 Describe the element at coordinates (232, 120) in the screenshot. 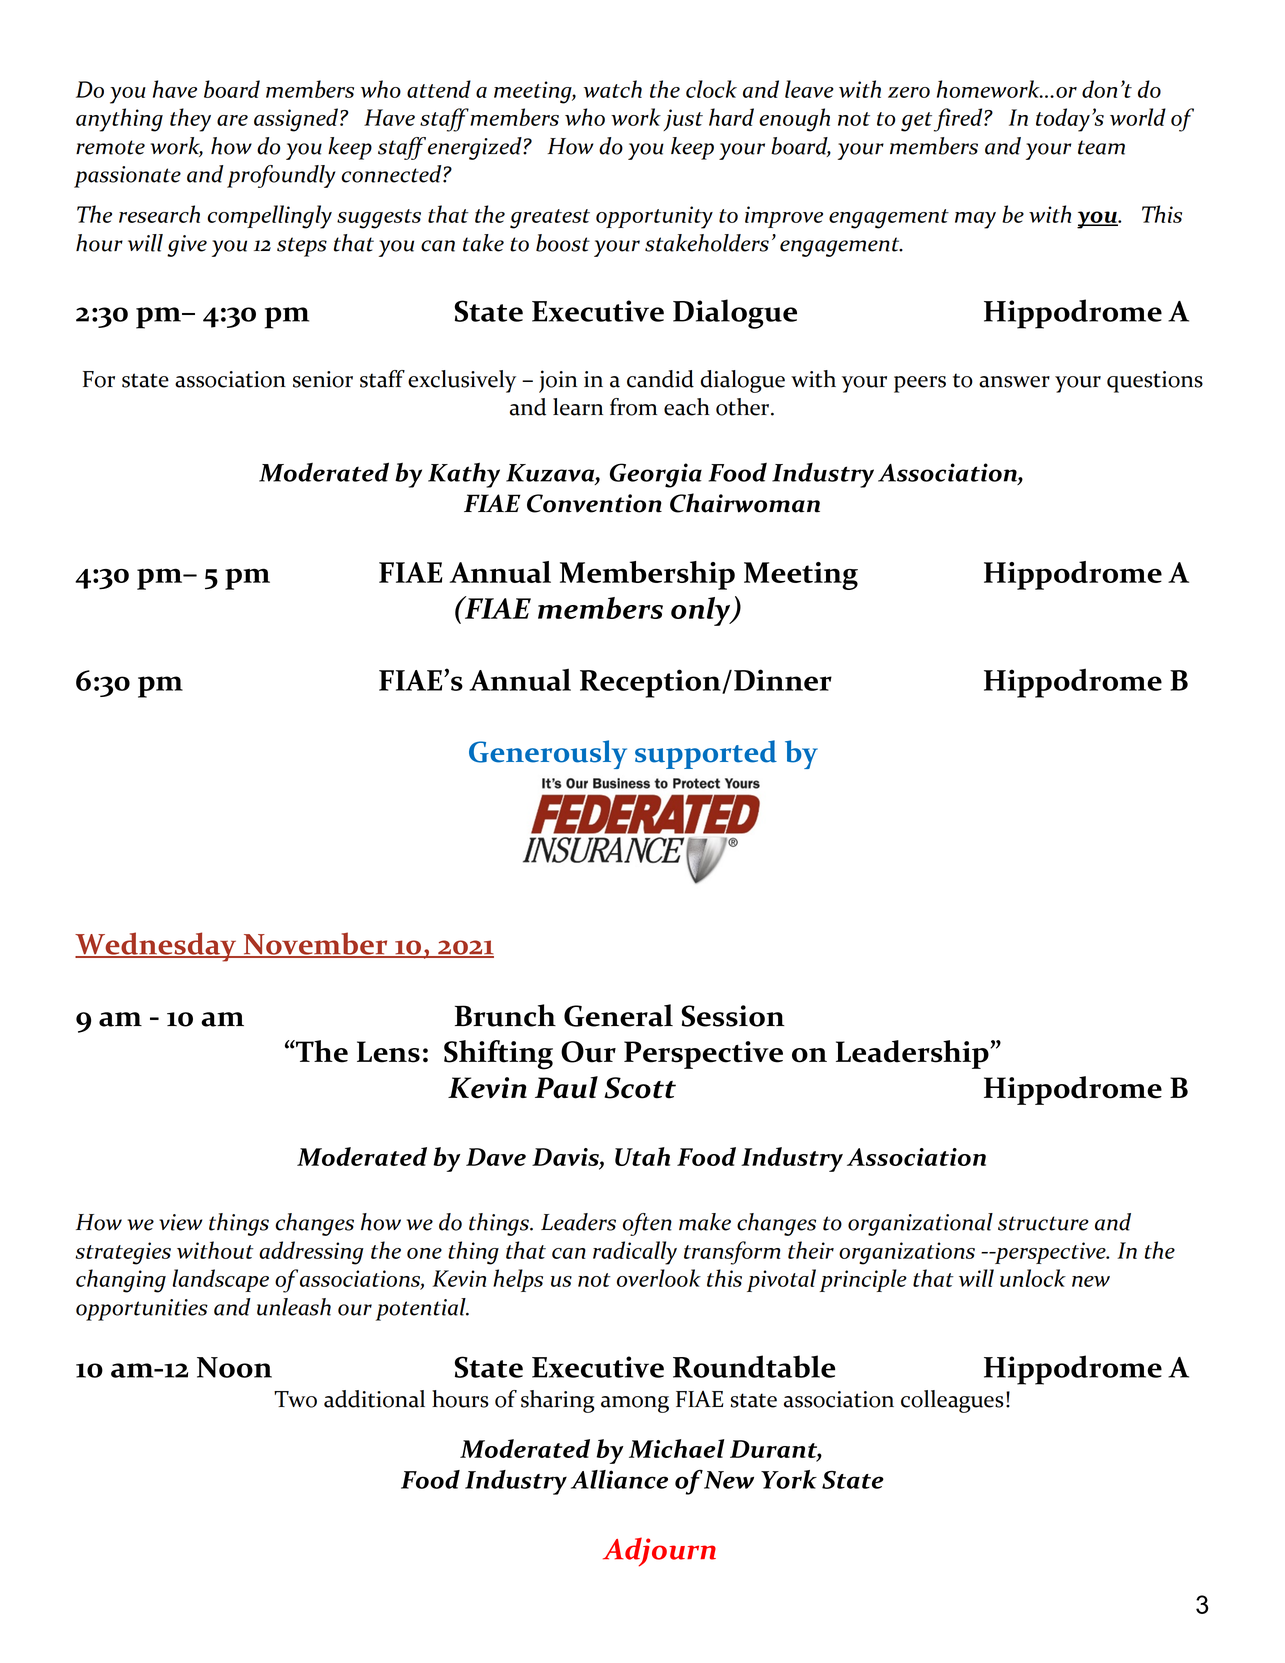

I see `are` at that location.
